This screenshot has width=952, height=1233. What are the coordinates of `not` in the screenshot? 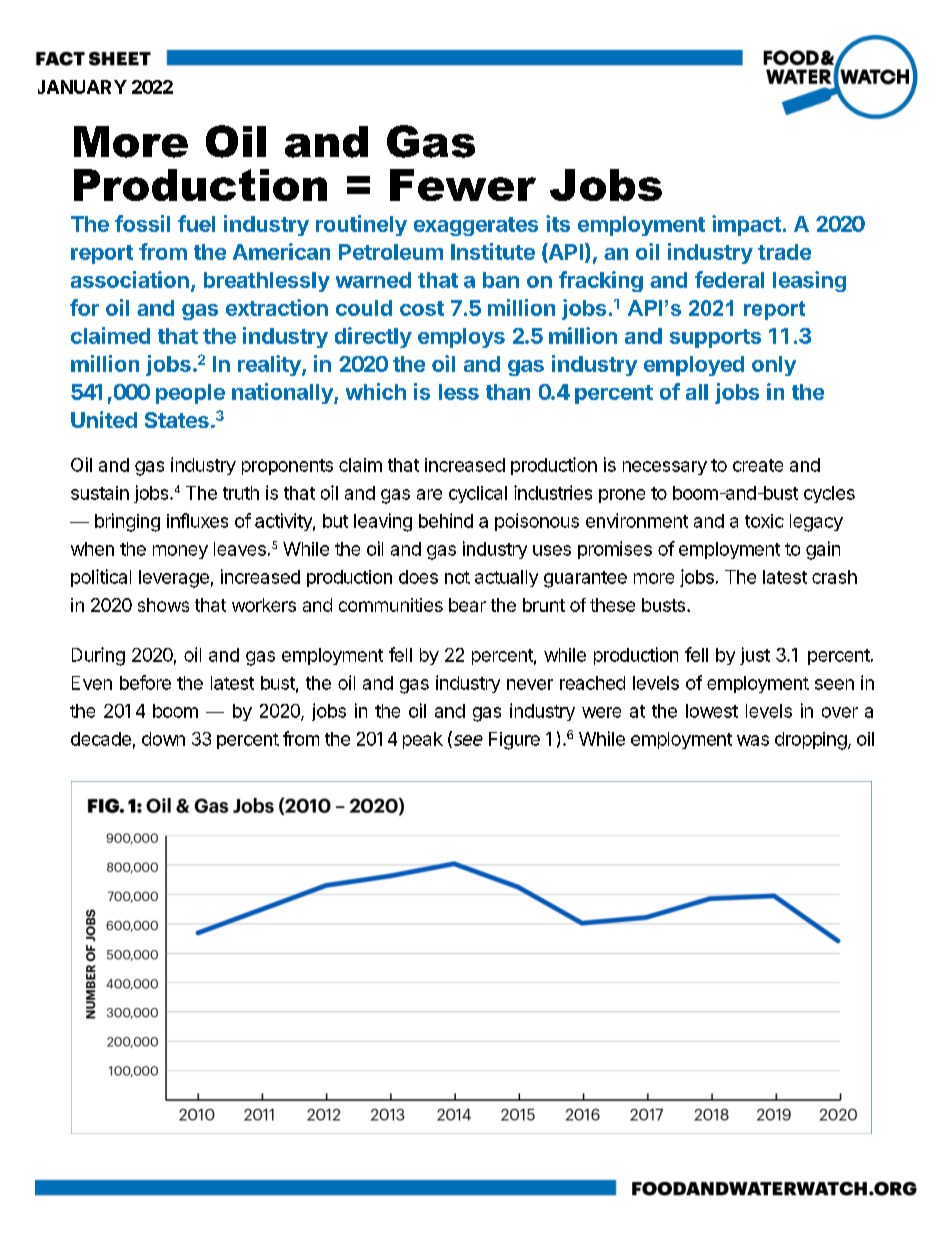 It's located at (457, 577).
